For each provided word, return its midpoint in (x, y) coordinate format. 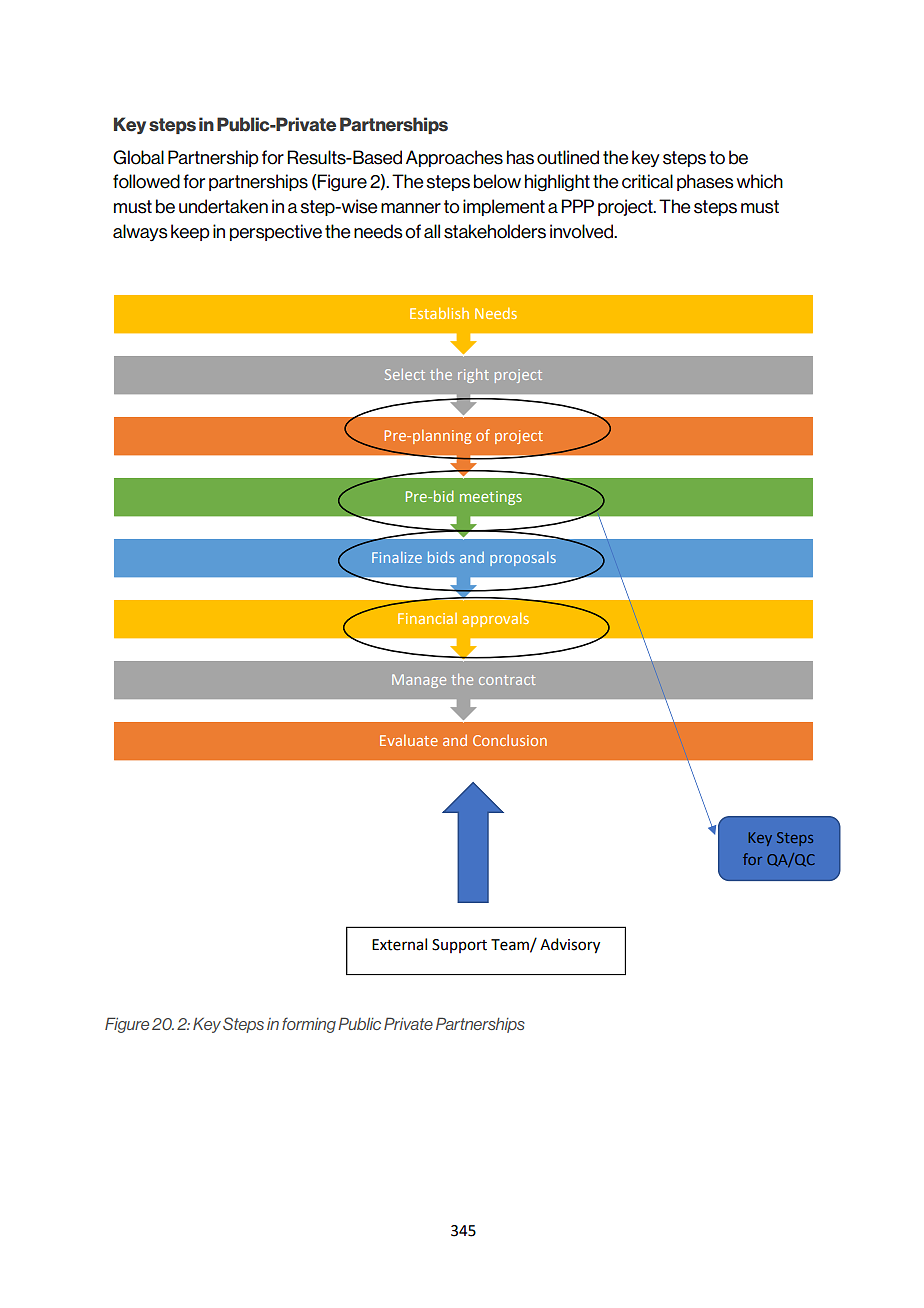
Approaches (454, 158)
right (473, 376)
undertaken (223, 206)
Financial (427, 618)
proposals (523, 559)
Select (405, 374)
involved (583, 231)
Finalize (397, 557)
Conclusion (510, 740)
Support (459, 946)
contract (507, 680)
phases (705, 182)
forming (309, 1025)
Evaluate (409, 740)
